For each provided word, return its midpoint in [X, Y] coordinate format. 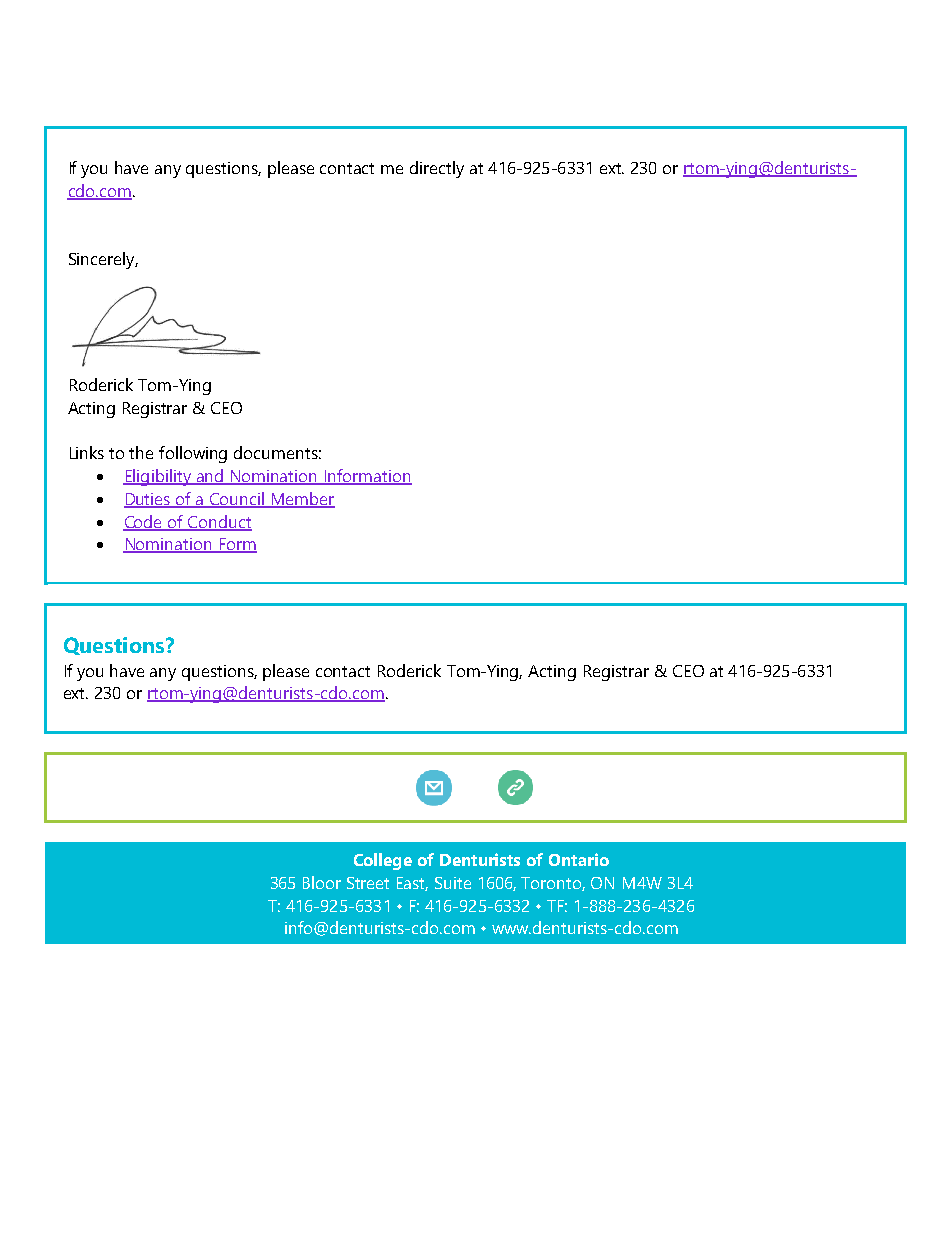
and [210, 477]
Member [302, 499]
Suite [453, 883]
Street [368, 883]
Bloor [322, 882]
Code [144, 522]
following [193, 454]
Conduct [219, 522]
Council [237, 499]
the [141, 452]
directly [437, 169]
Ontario [579, 859]
